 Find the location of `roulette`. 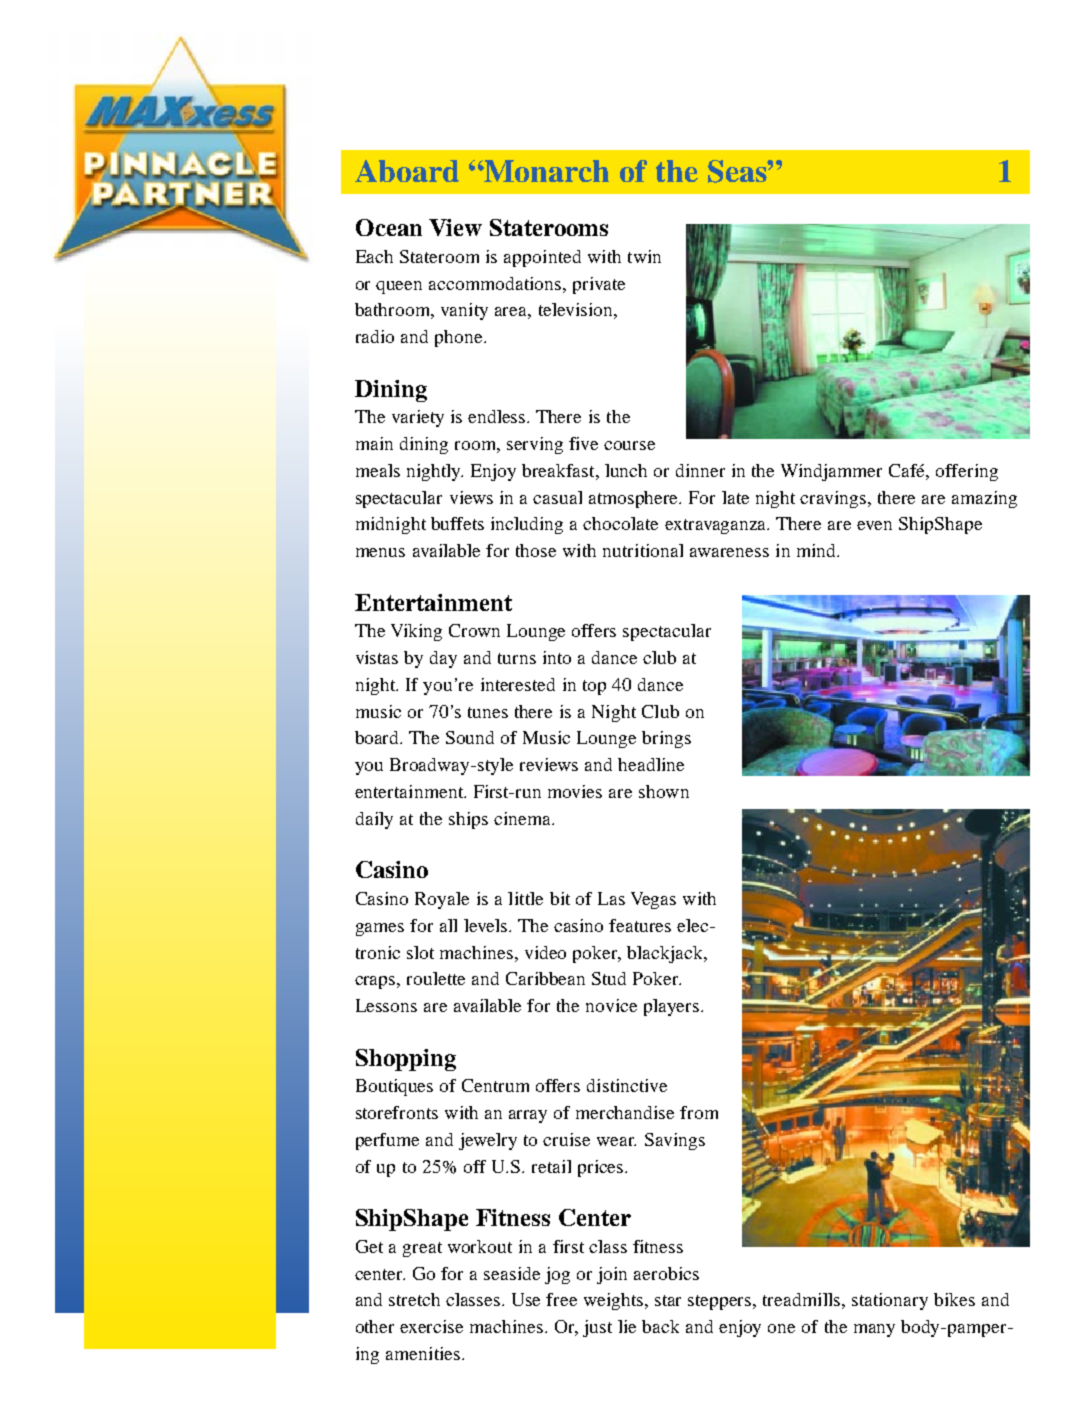

roulette is located at coordinates (436, 978).
